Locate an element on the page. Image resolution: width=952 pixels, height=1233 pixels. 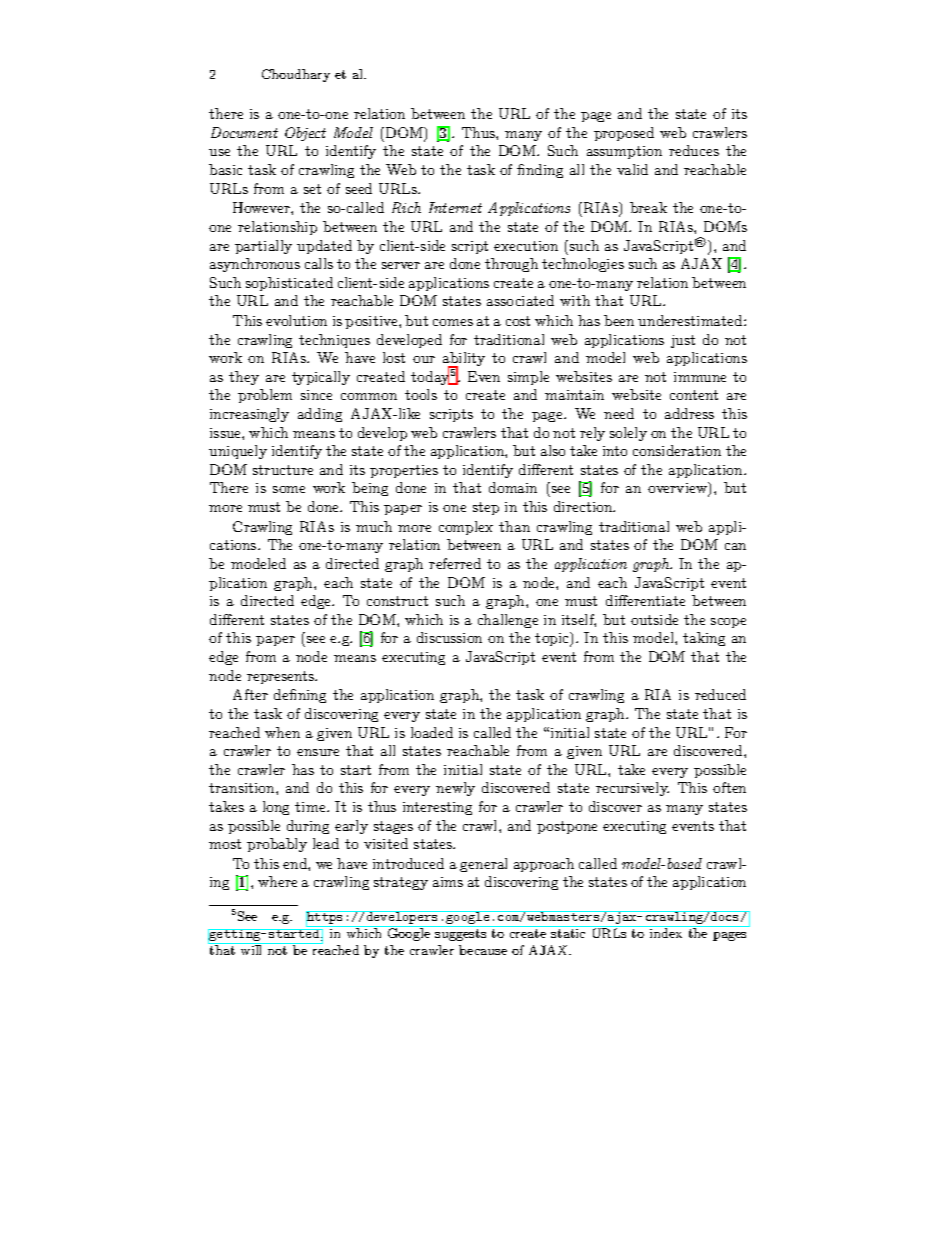
comes is located at coordinates (453, 322).
